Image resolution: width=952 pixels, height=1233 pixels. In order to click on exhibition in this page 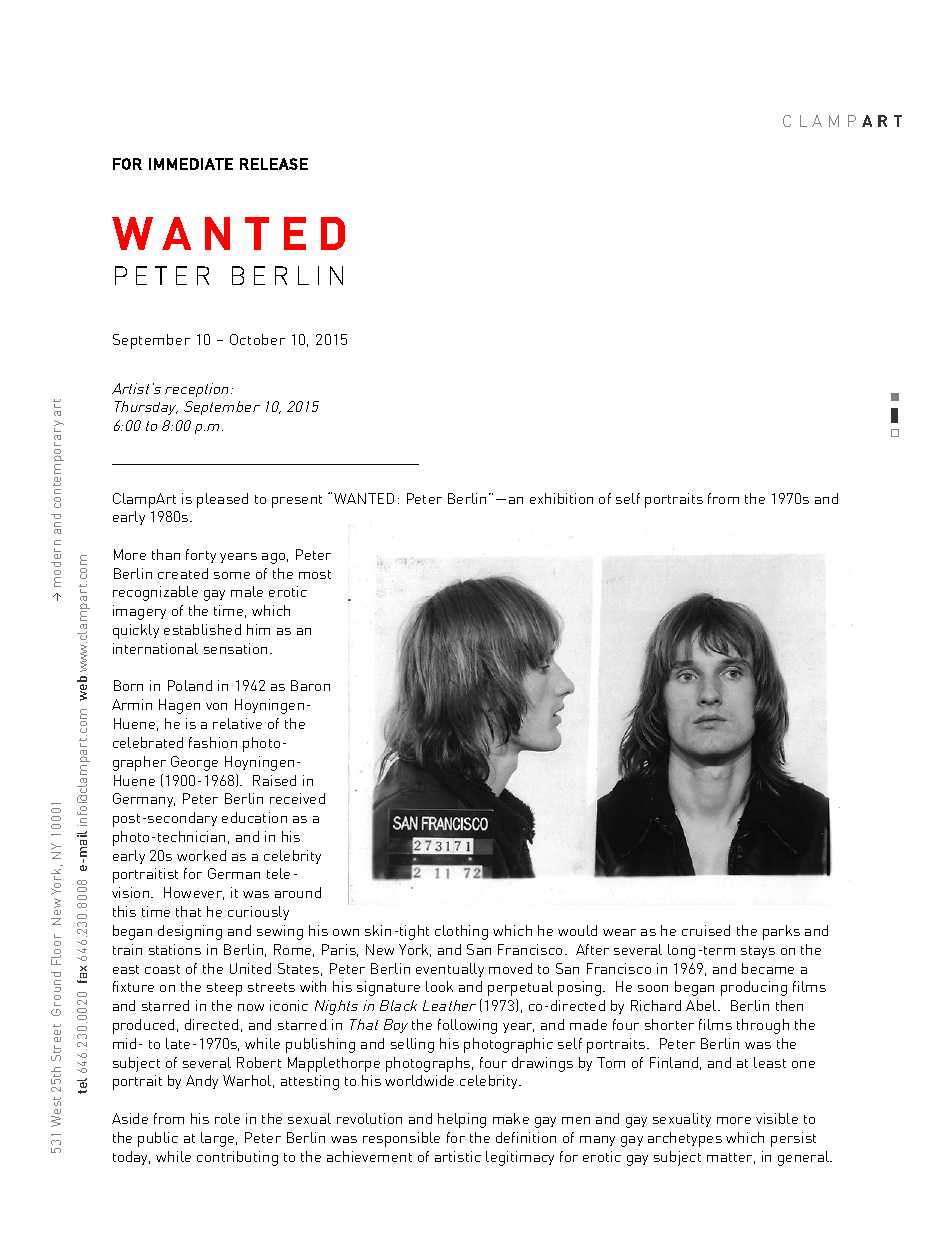, I will do `click(561, 498)`.
